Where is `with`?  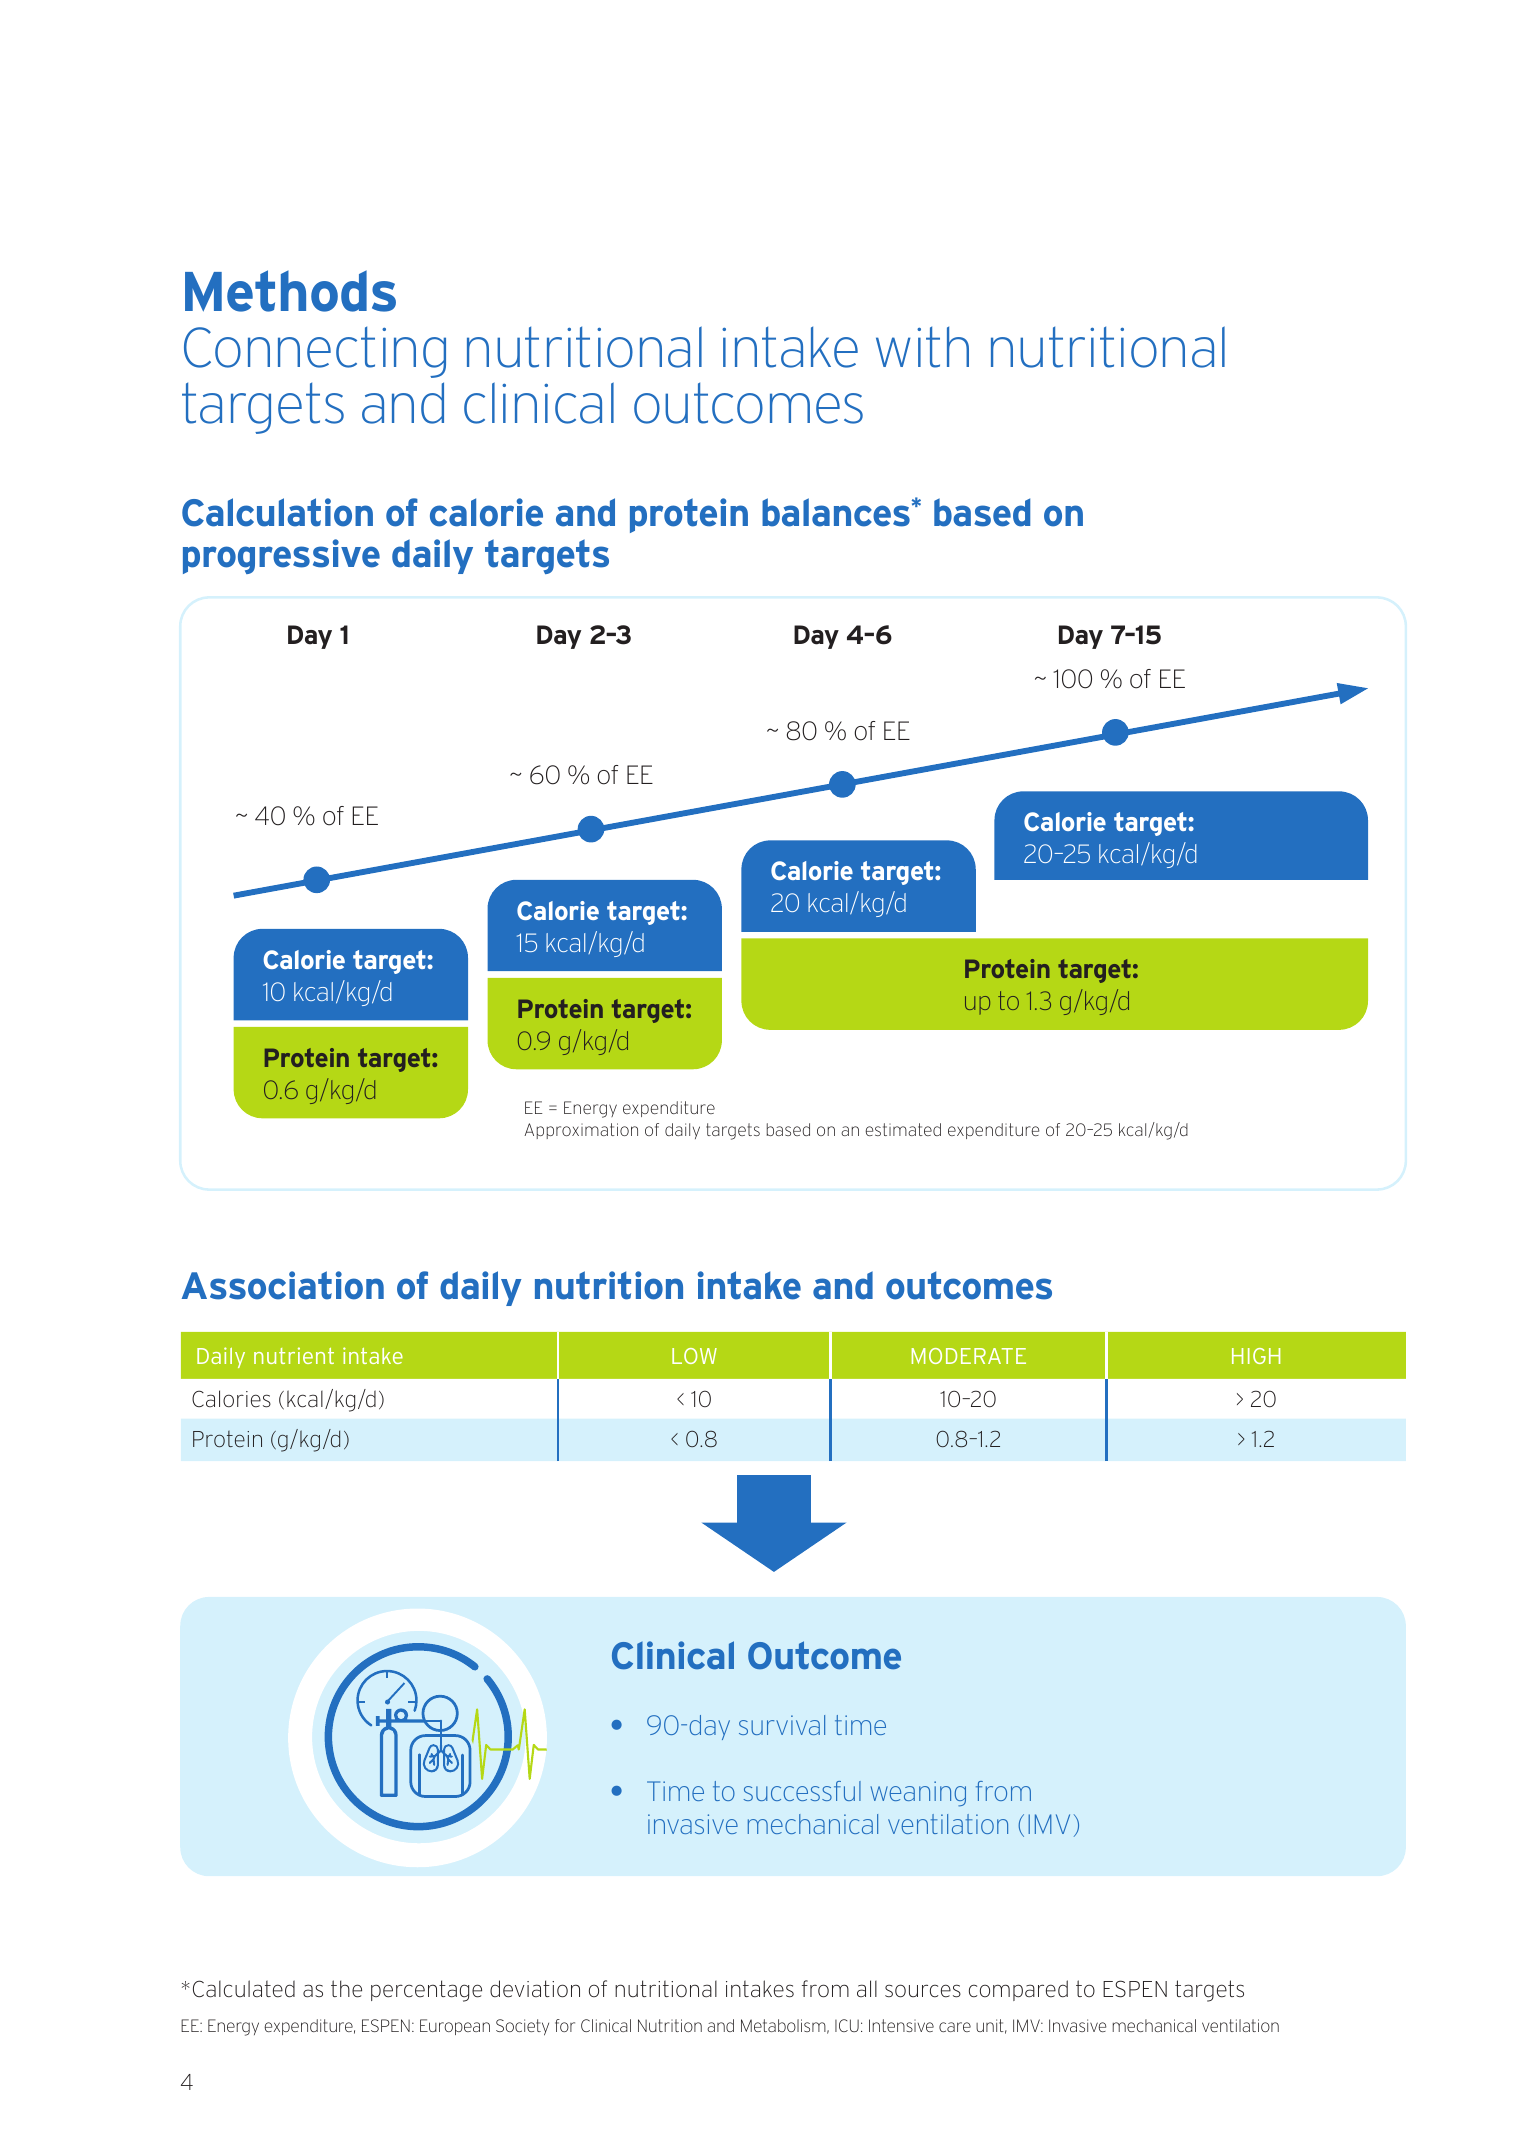 with is located at coordinates (922, 347).
